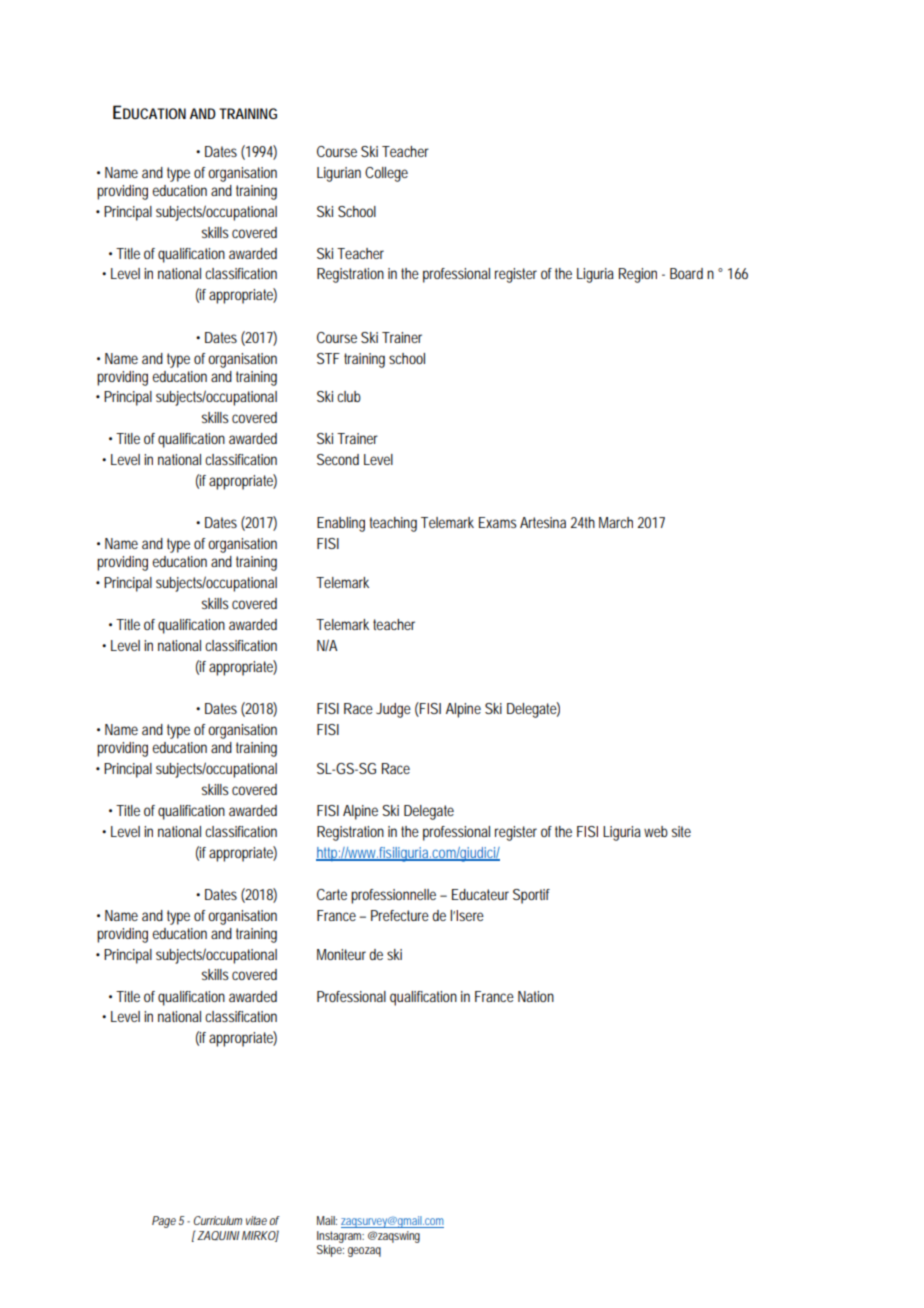  What do you see at coordinates (393, 710) in the screenshot?
I see `Judge` at bounding box center [393, 710].
